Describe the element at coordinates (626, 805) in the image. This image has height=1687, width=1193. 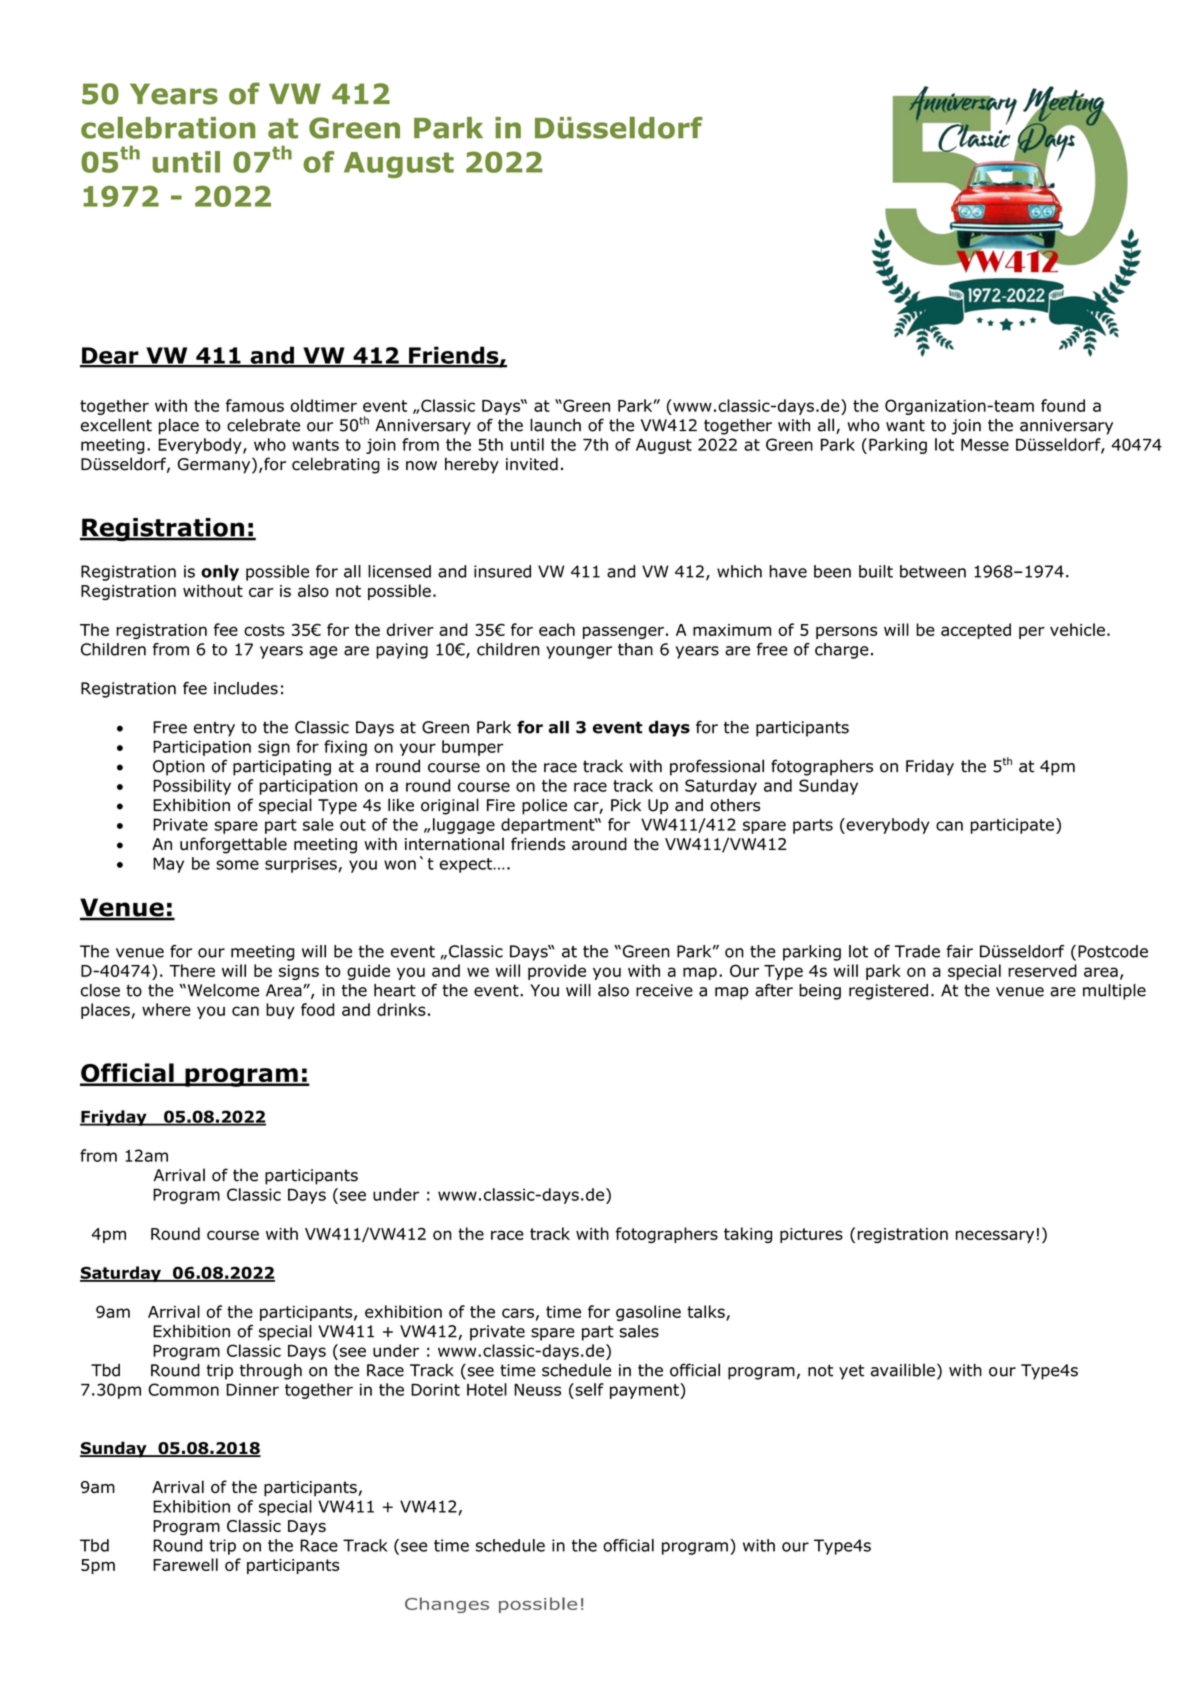
I see `Pick` at that location.
